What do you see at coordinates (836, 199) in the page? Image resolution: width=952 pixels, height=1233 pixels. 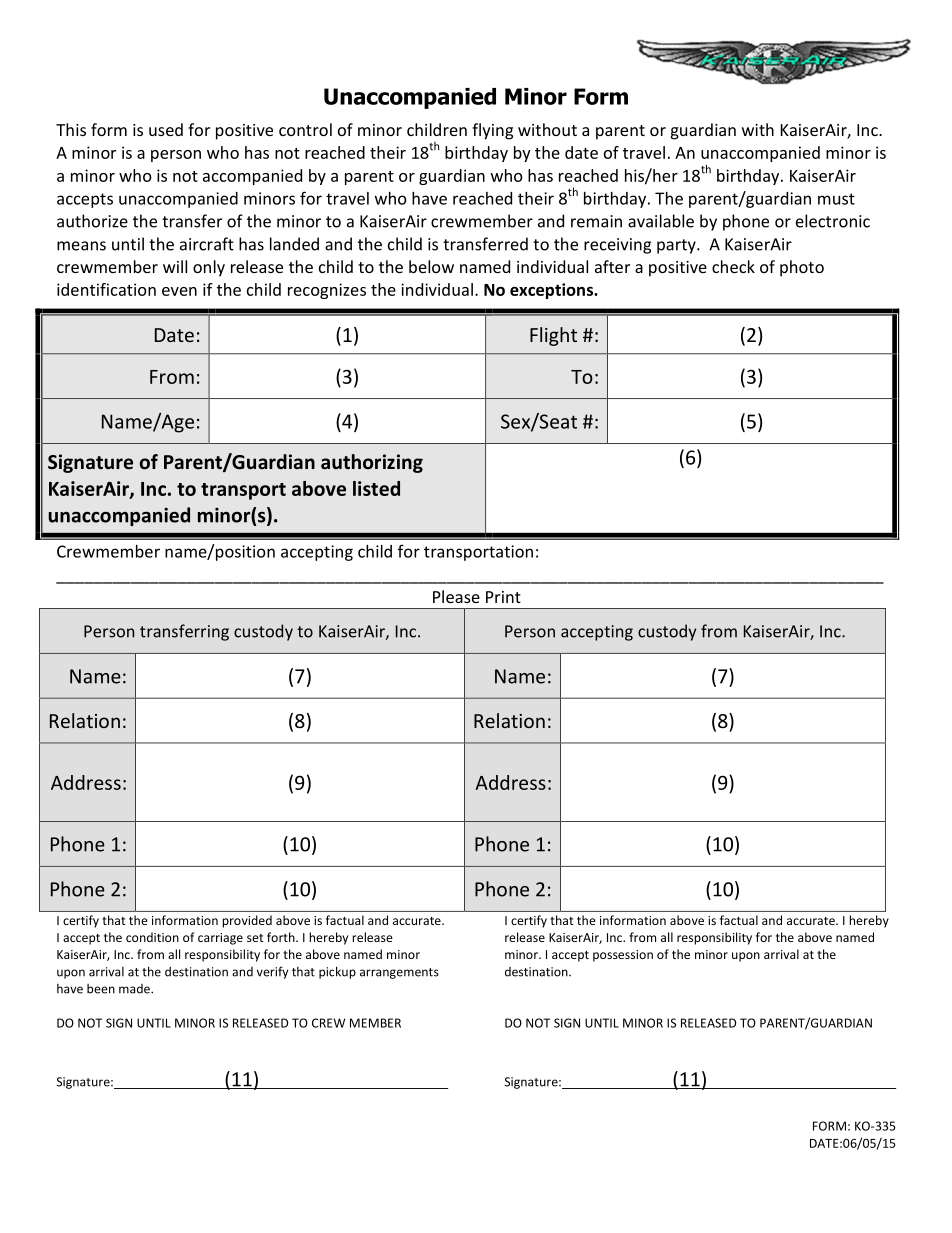 I see `must` at bounding box center [836, 199].
